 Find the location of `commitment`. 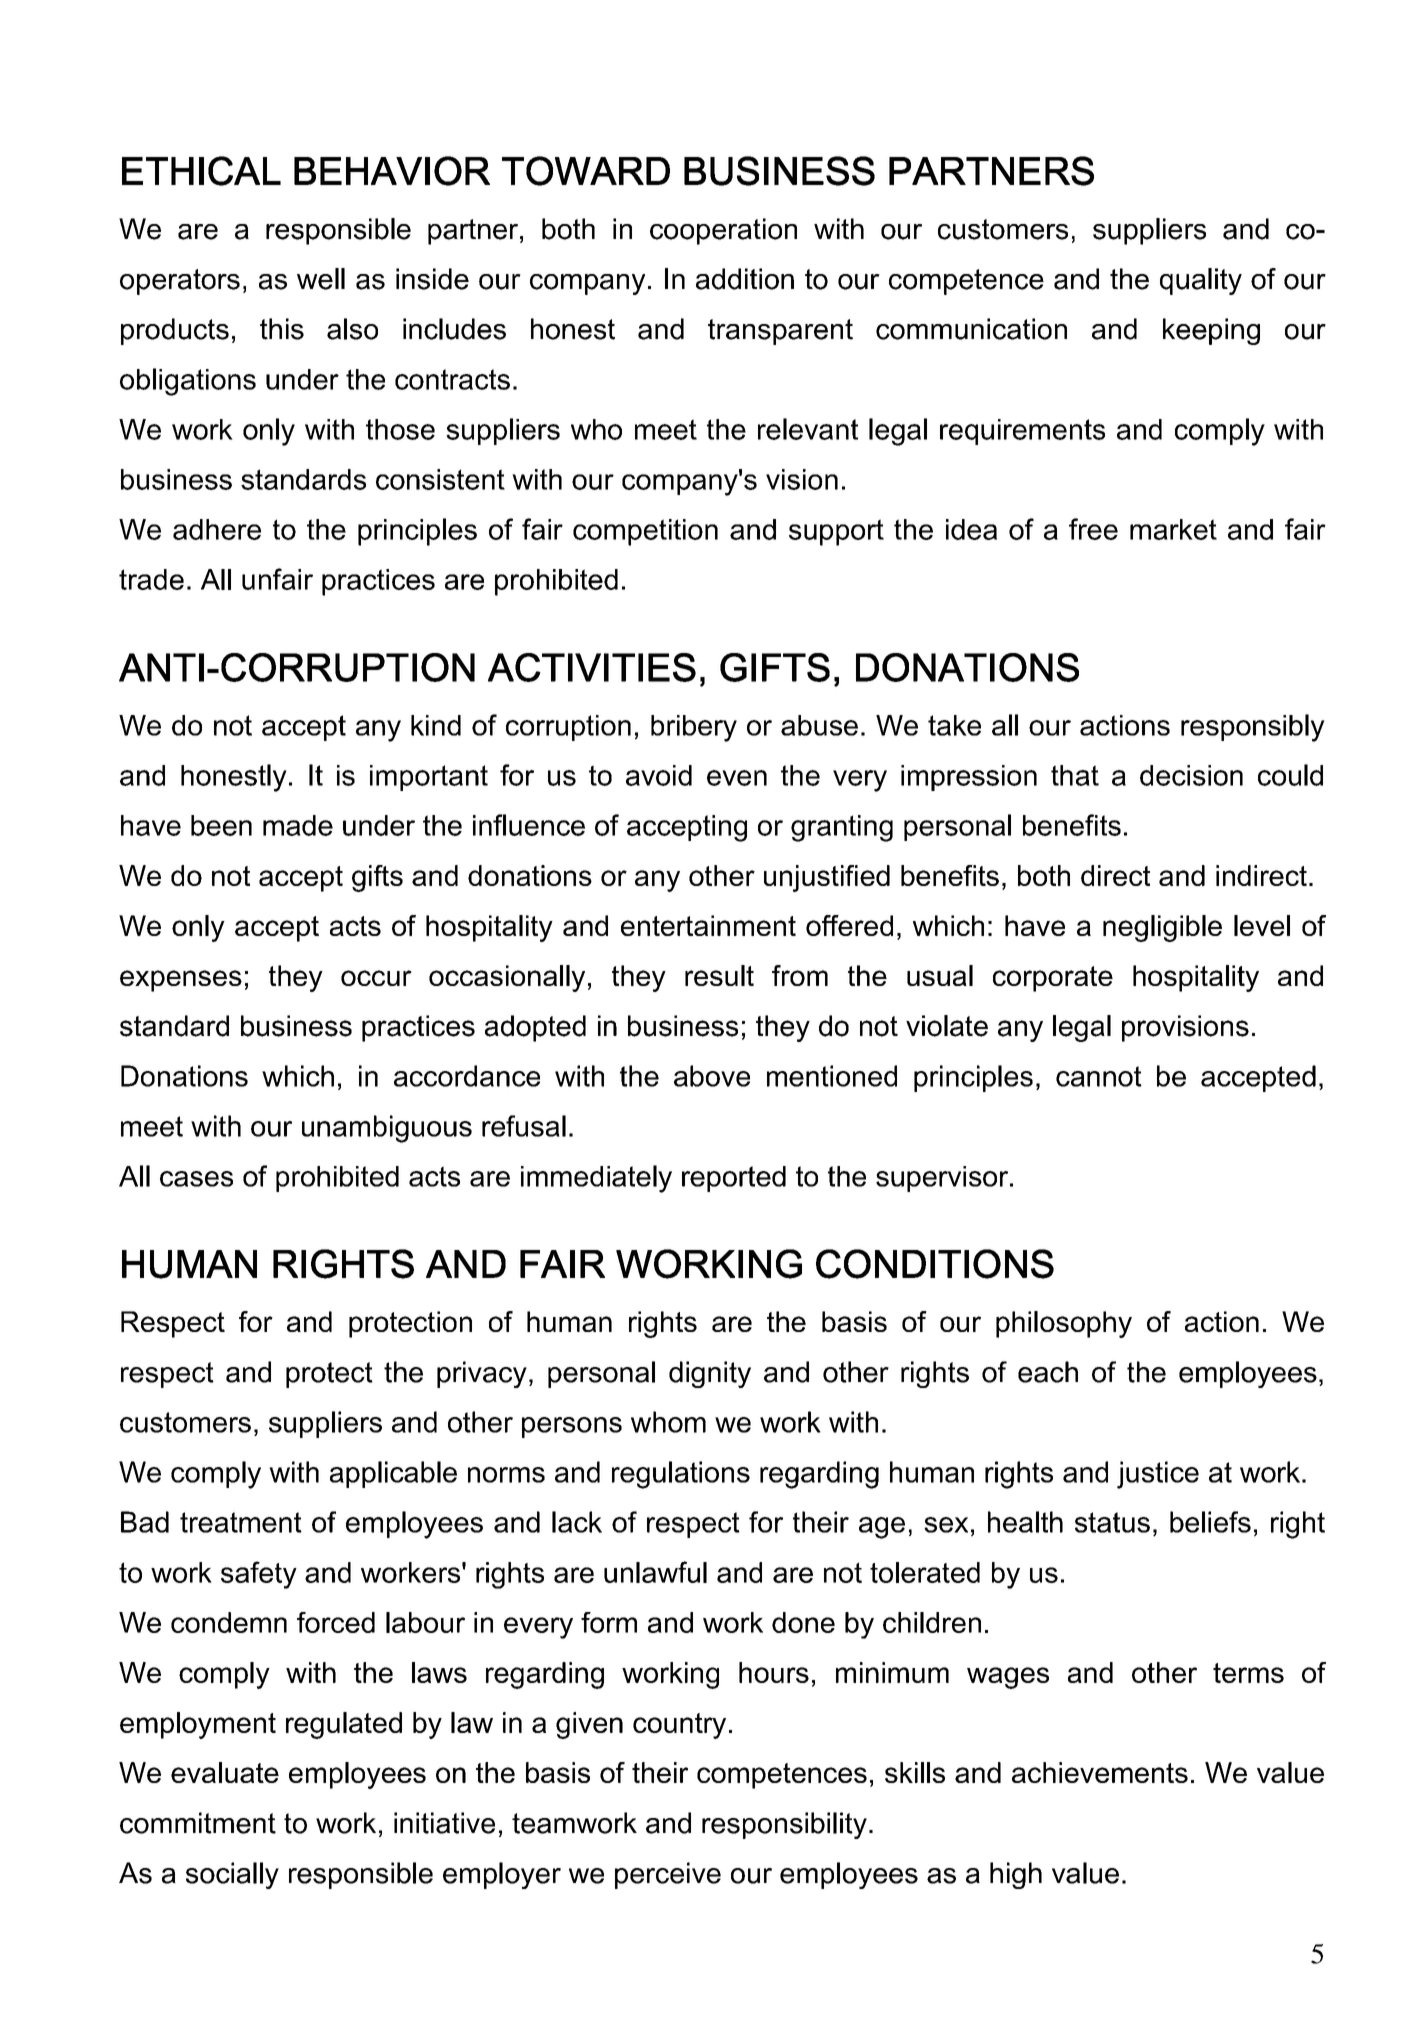

commitment is located at coordinates (198, 1823).
